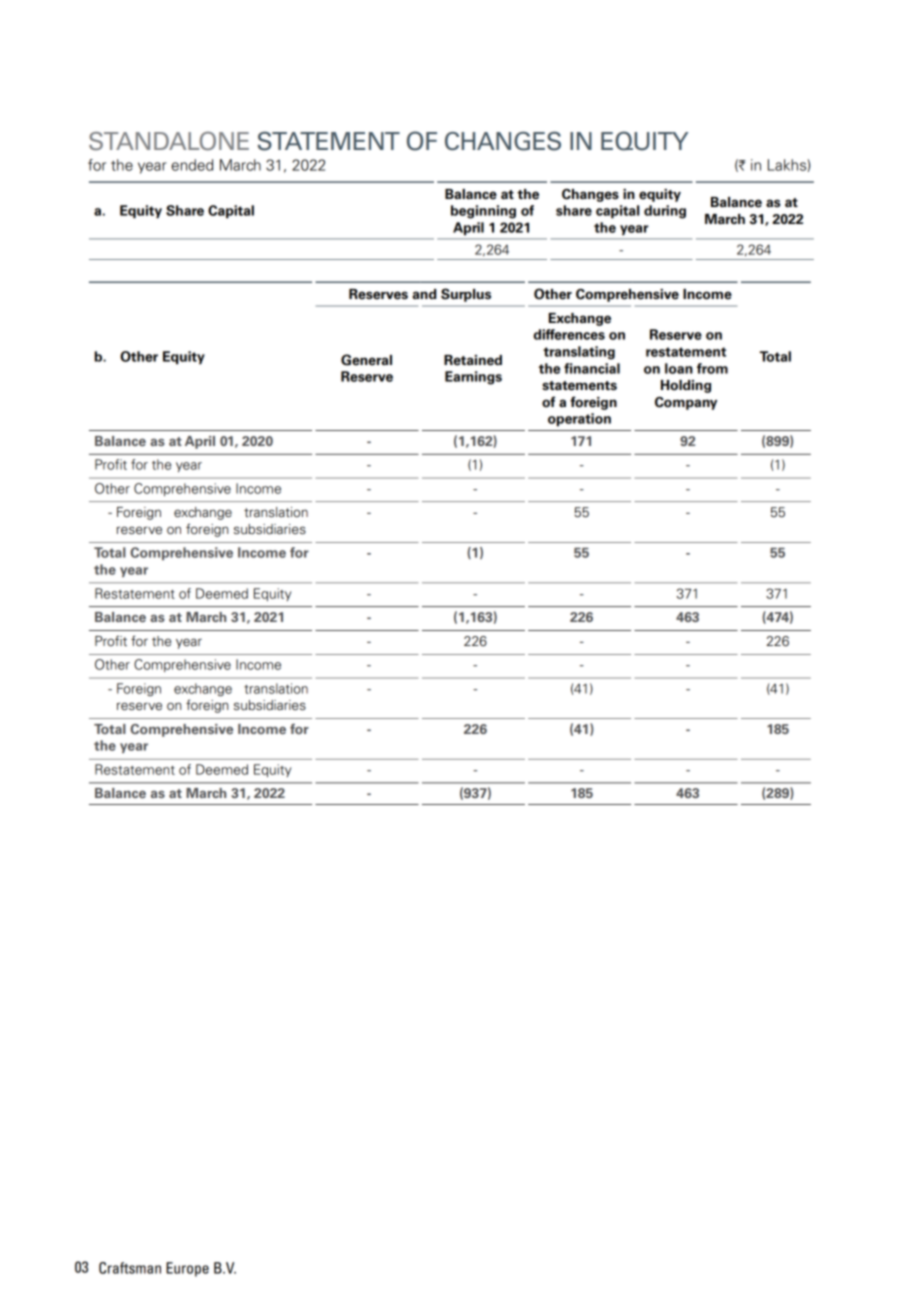  What do you see at coordinates (686, 403) in the document?
I see `Company` at bounding box center [686, 403].
